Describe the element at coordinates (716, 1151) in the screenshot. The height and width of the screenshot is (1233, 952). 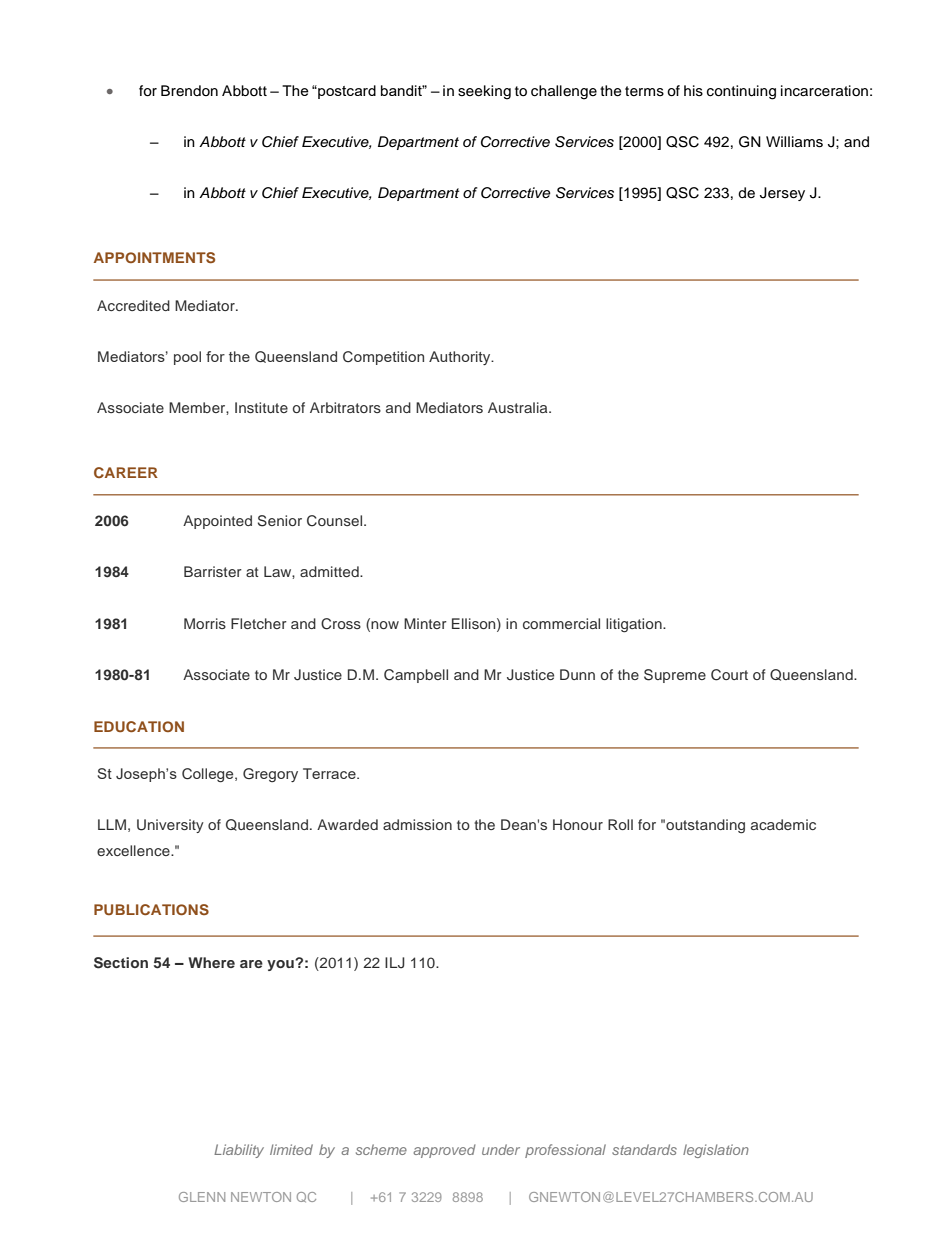
I see `legislation` at that location.
